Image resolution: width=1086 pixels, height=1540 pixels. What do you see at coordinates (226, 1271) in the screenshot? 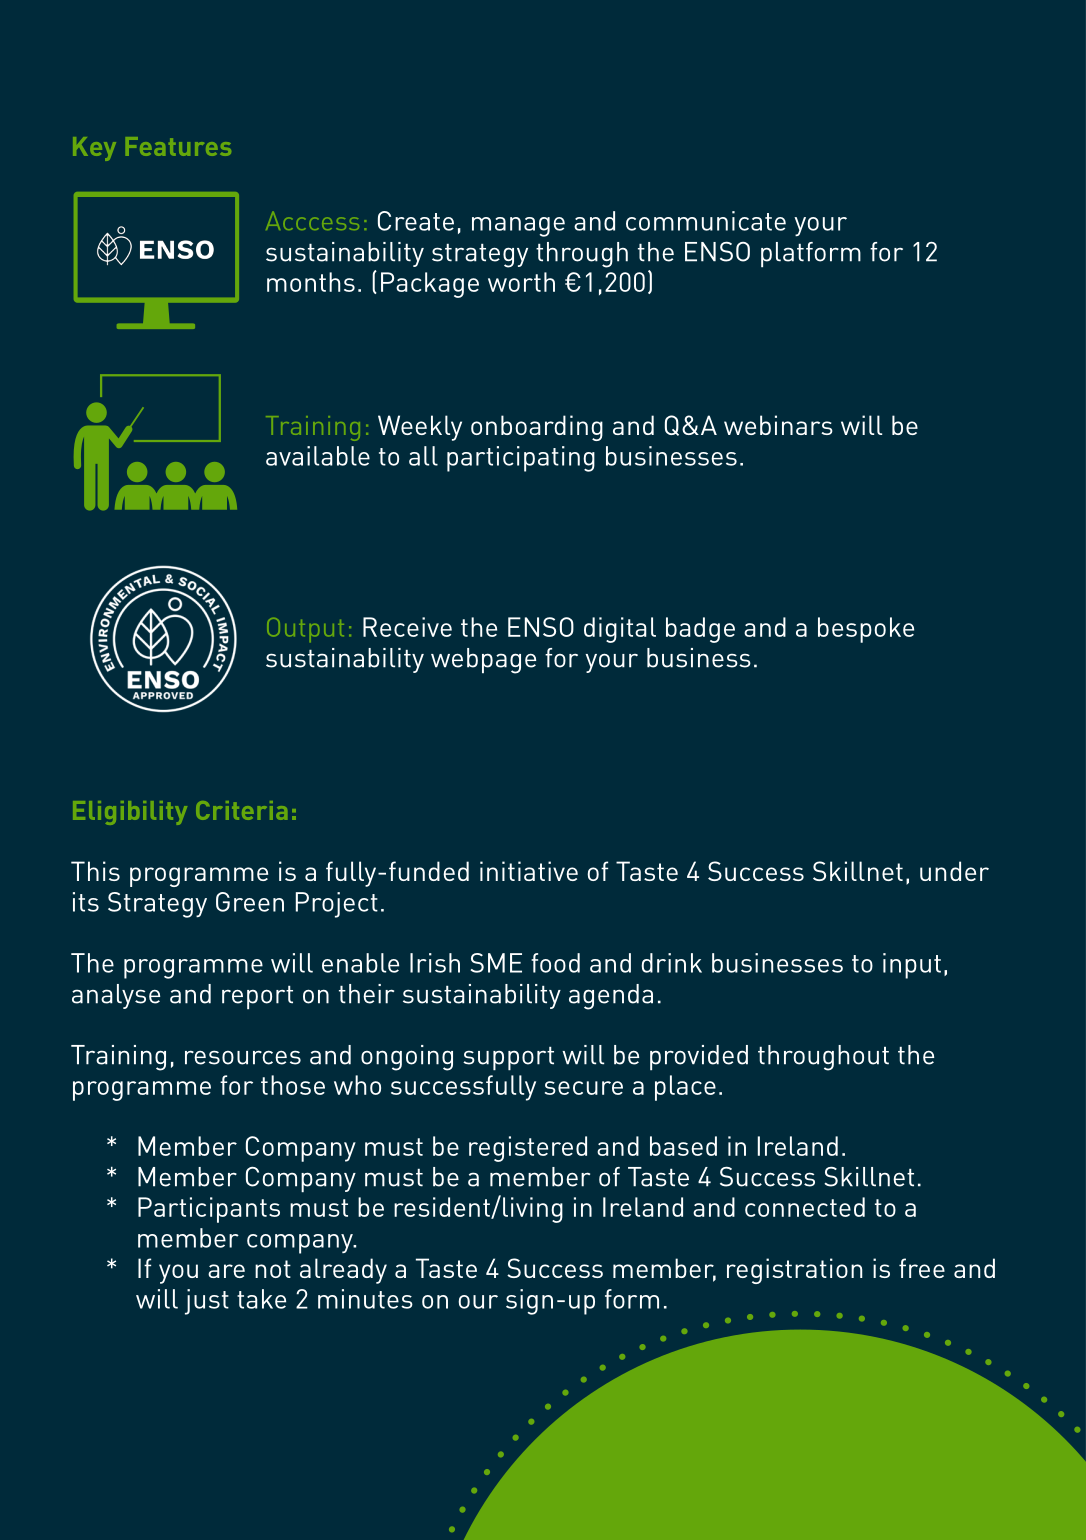
I see `are` at bounding box center [226, 1271].
